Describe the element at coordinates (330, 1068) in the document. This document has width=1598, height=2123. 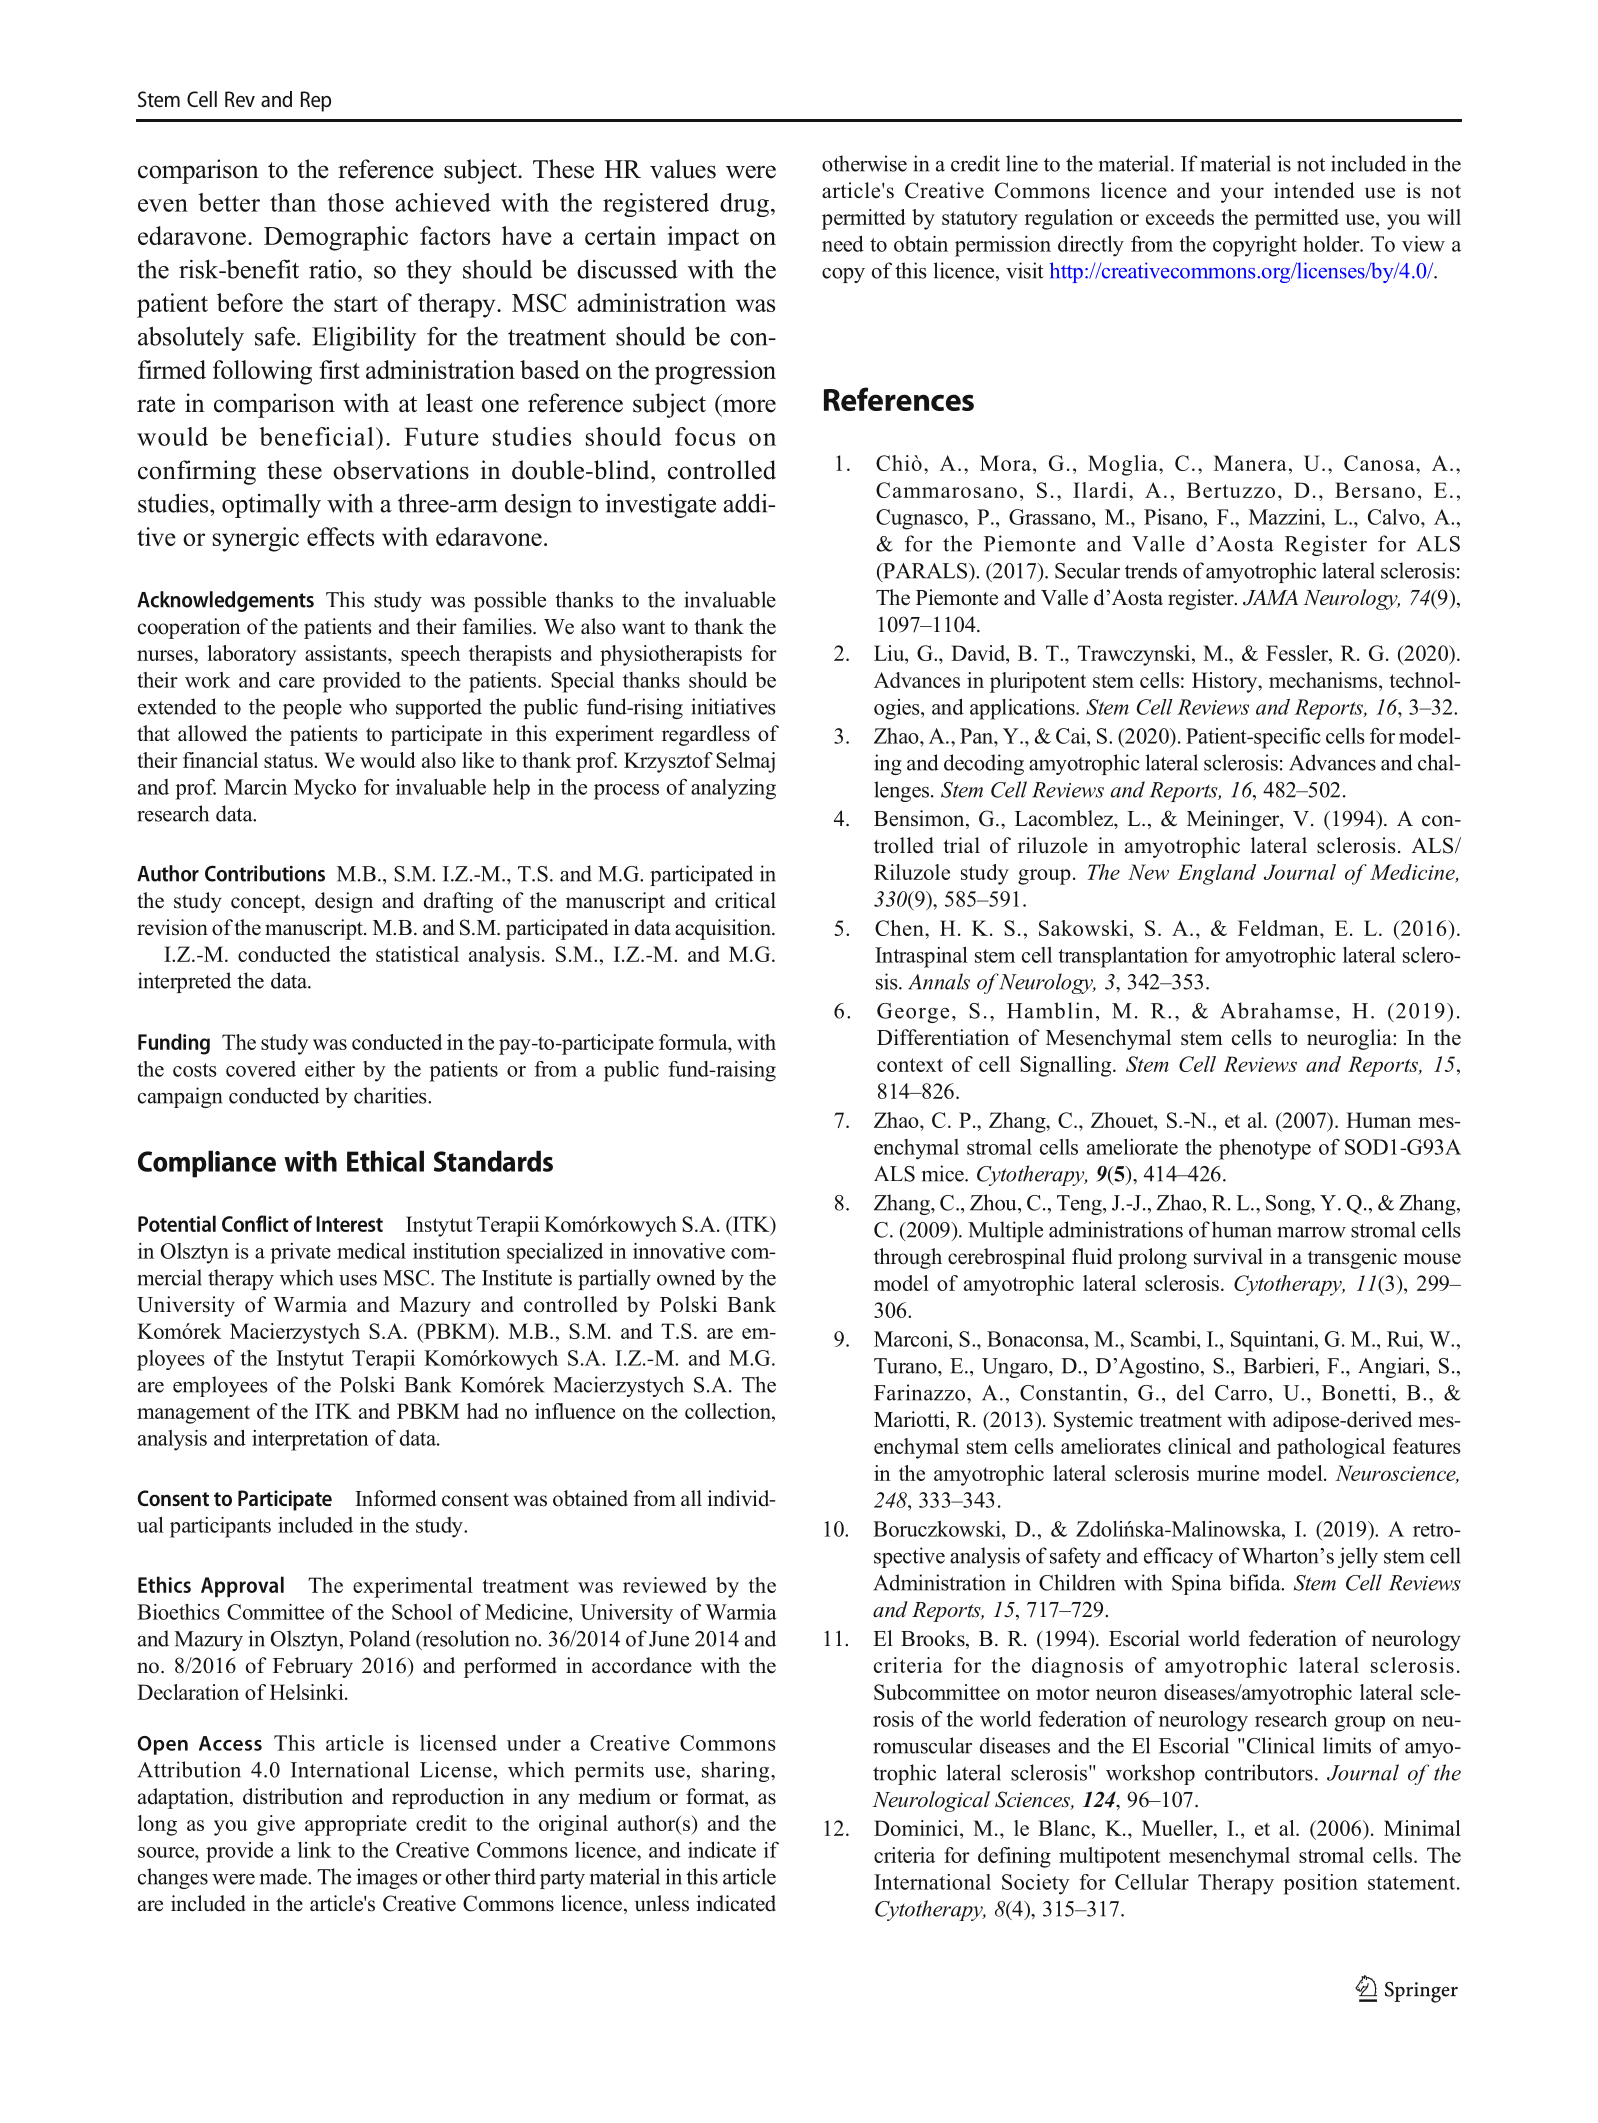
I see `either` at that location.
